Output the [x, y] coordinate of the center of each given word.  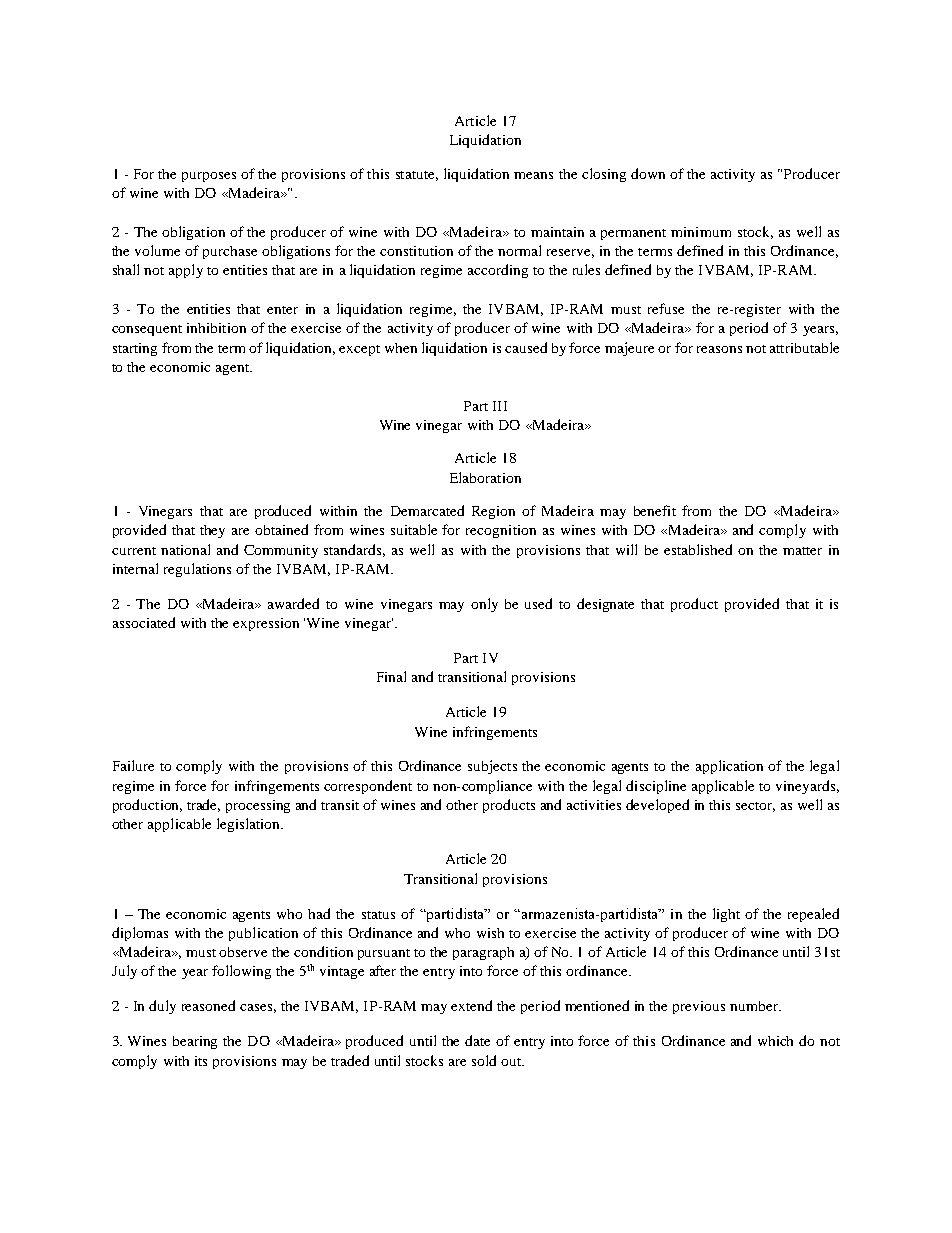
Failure [133, 765]
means [533, 175]
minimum [701, 232]
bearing [195, 1042]
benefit [655, 510]
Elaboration [485, 477]
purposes [209, 177]
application [729, 767]
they [212, 531]
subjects [492, 767]
